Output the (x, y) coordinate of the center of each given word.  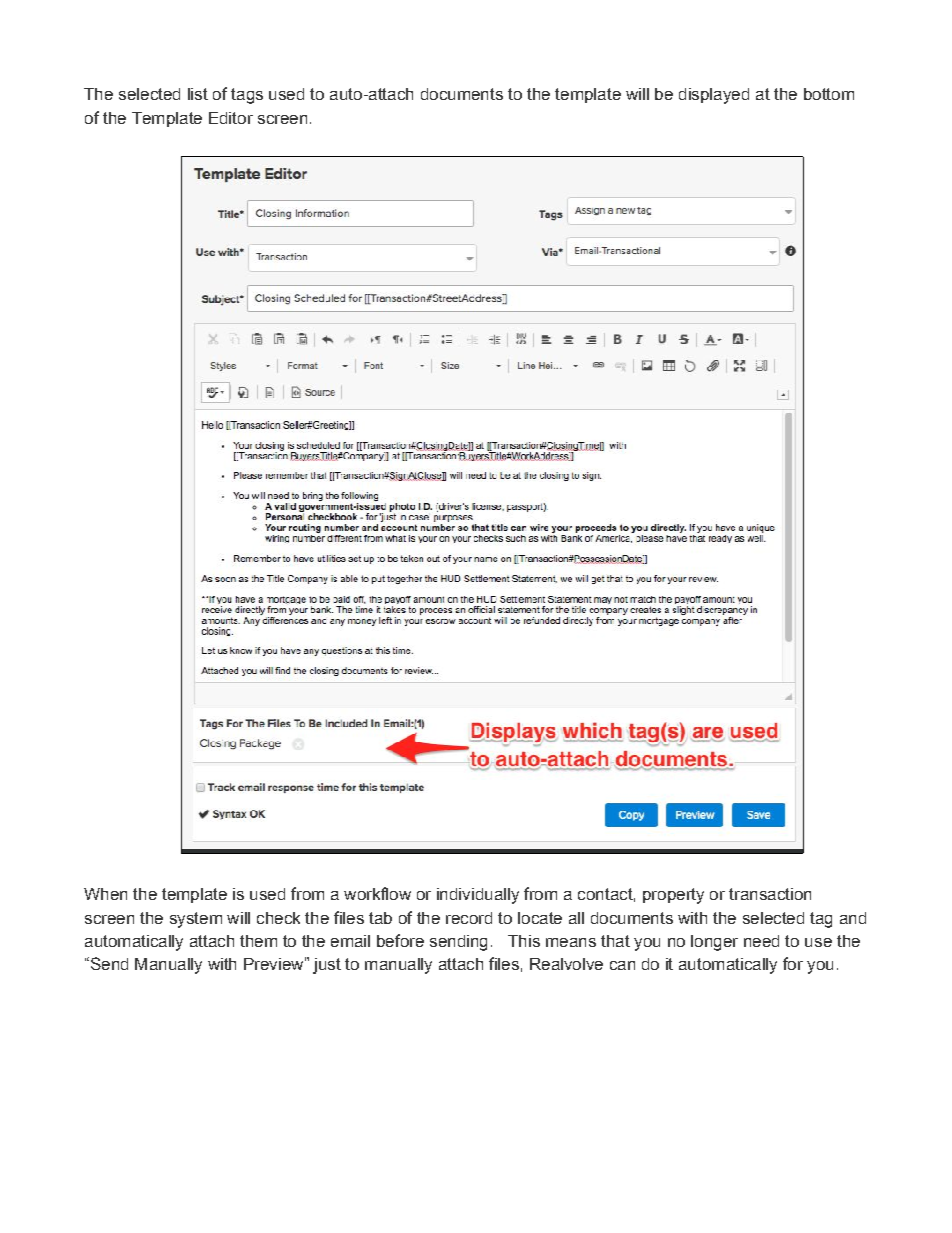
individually (478, 896)
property (673, 896)
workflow (377, 893)
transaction (770, 894)
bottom (829, 94)
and (853, 918)
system (196, 920)
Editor (231, 118)
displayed (714, 96)
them (258, 941)
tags (247, 96)
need (761, 941)
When (105, 894)
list (198, 94)
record (469, 918)
